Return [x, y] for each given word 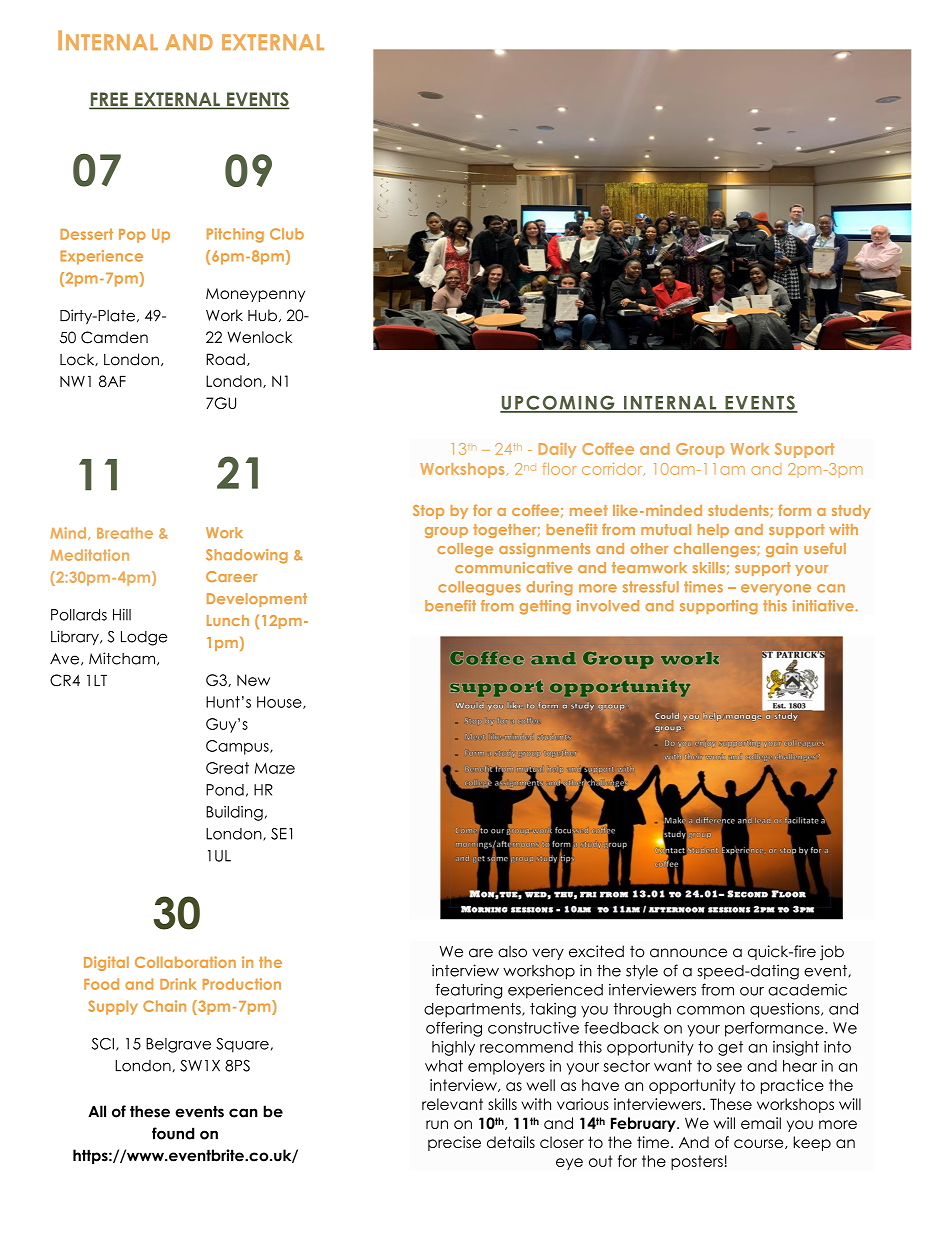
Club [287, 234]
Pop [132, 236]
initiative [824, 606]
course [760, 1144]
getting [545, 607]
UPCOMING [558, 403]
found [173, 1133]
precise [454, 1143]
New [253, 680]
